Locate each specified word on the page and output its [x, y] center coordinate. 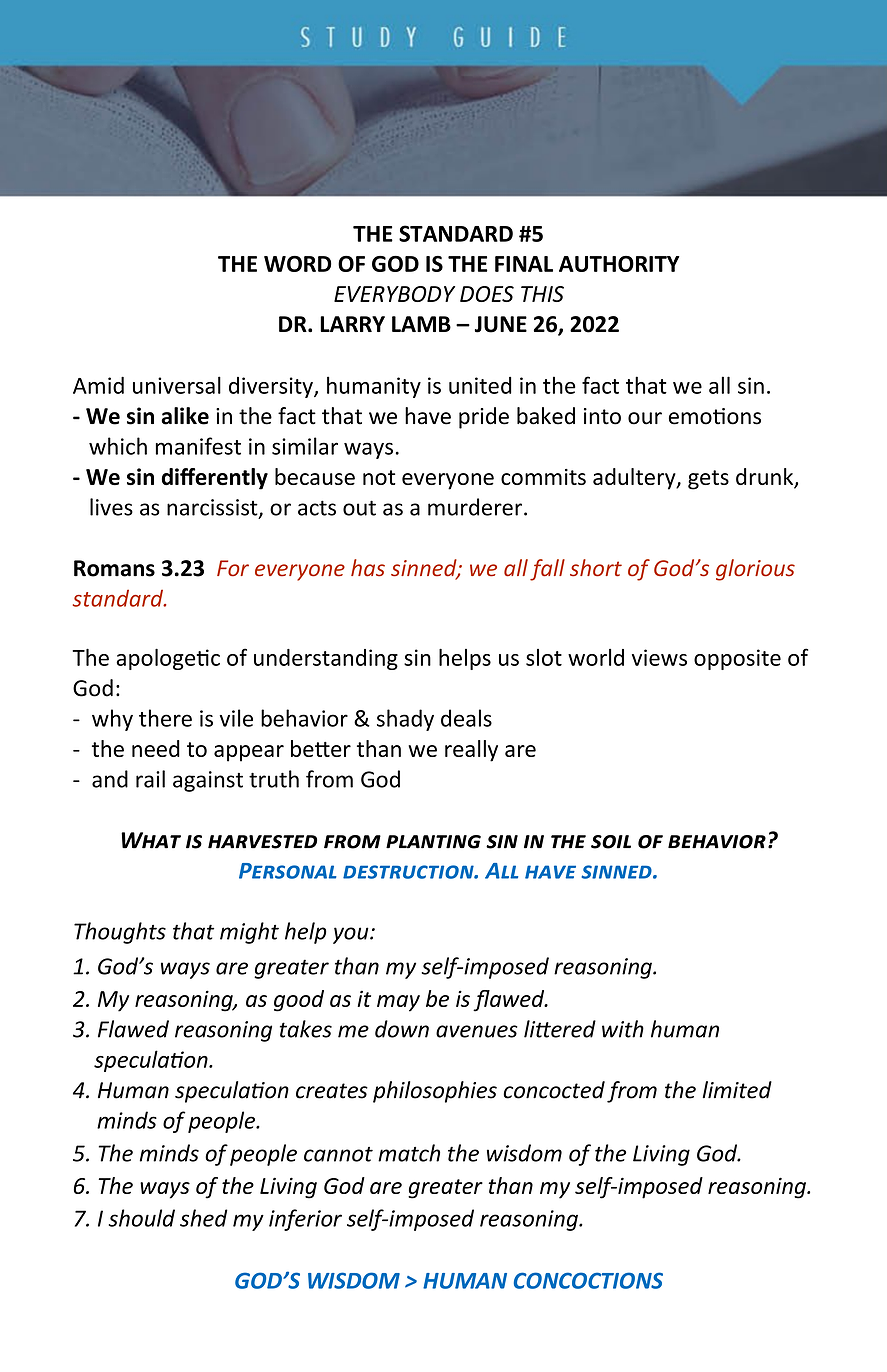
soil [611, 842]
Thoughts [120, 933]
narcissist [213, 508]
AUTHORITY [619, 264]
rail [150, 779]
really [471, 751]
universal [177, 385]
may [398, 1003]
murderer [476, 507]
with [623, 1029]
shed [204, 1218]
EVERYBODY [394, 294]
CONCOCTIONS [588, 1280]
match [409, 1153]
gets [708, 480]
